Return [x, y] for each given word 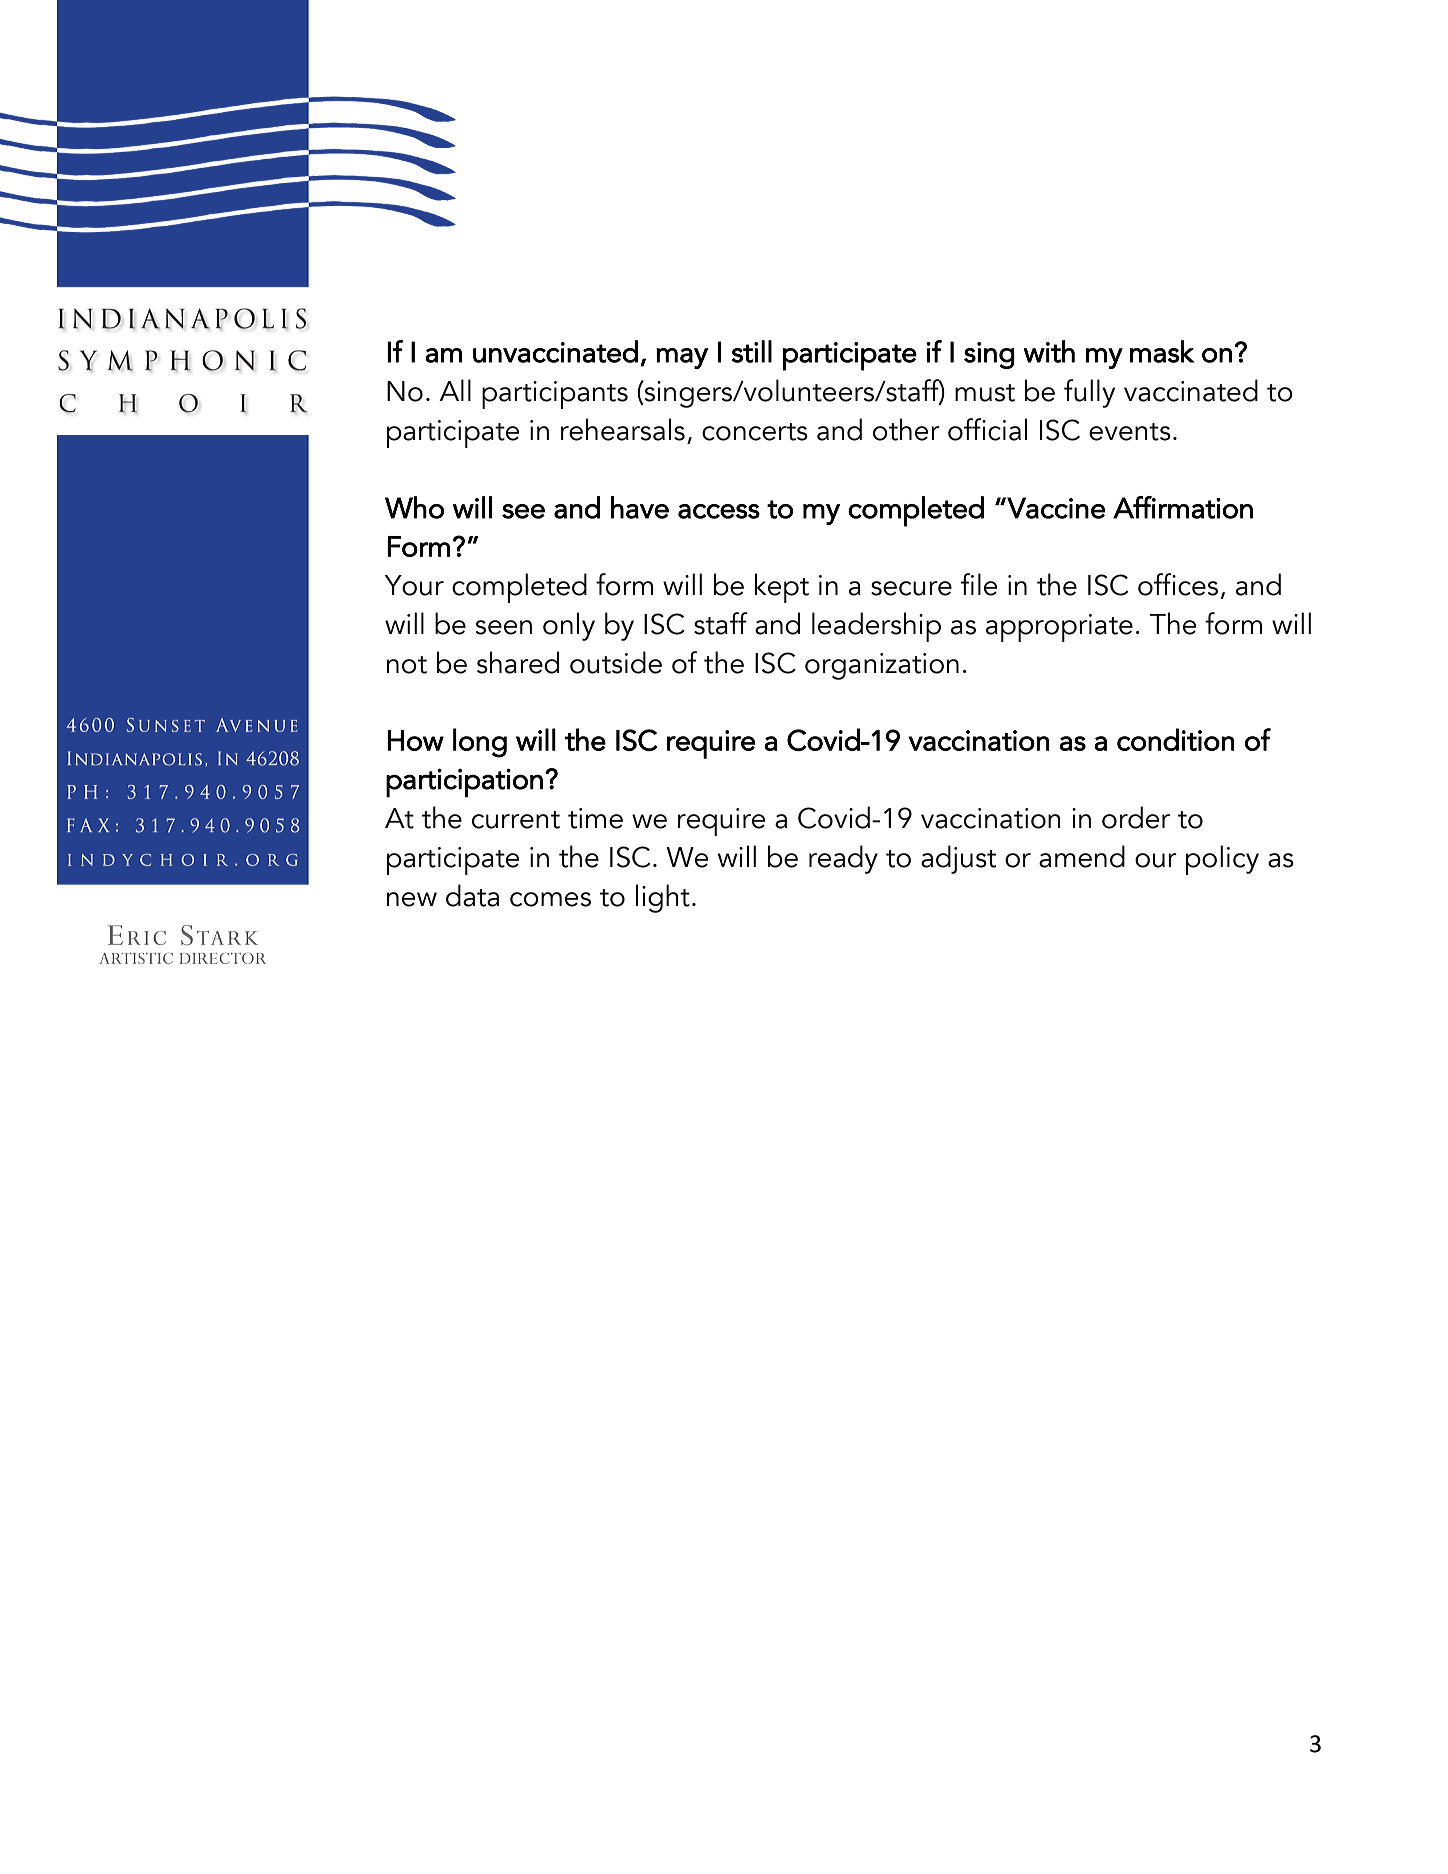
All [455, 390]
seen [504, 627]
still [751, 351]
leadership [876, 627]
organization [882, 666]
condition [1176, 739]
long [480, 743]
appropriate [1059, 628]
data [472, 895]
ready [843, 859]
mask [1162, 351]
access [719, 511]
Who [414, 507]
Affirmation [1183, 507]
